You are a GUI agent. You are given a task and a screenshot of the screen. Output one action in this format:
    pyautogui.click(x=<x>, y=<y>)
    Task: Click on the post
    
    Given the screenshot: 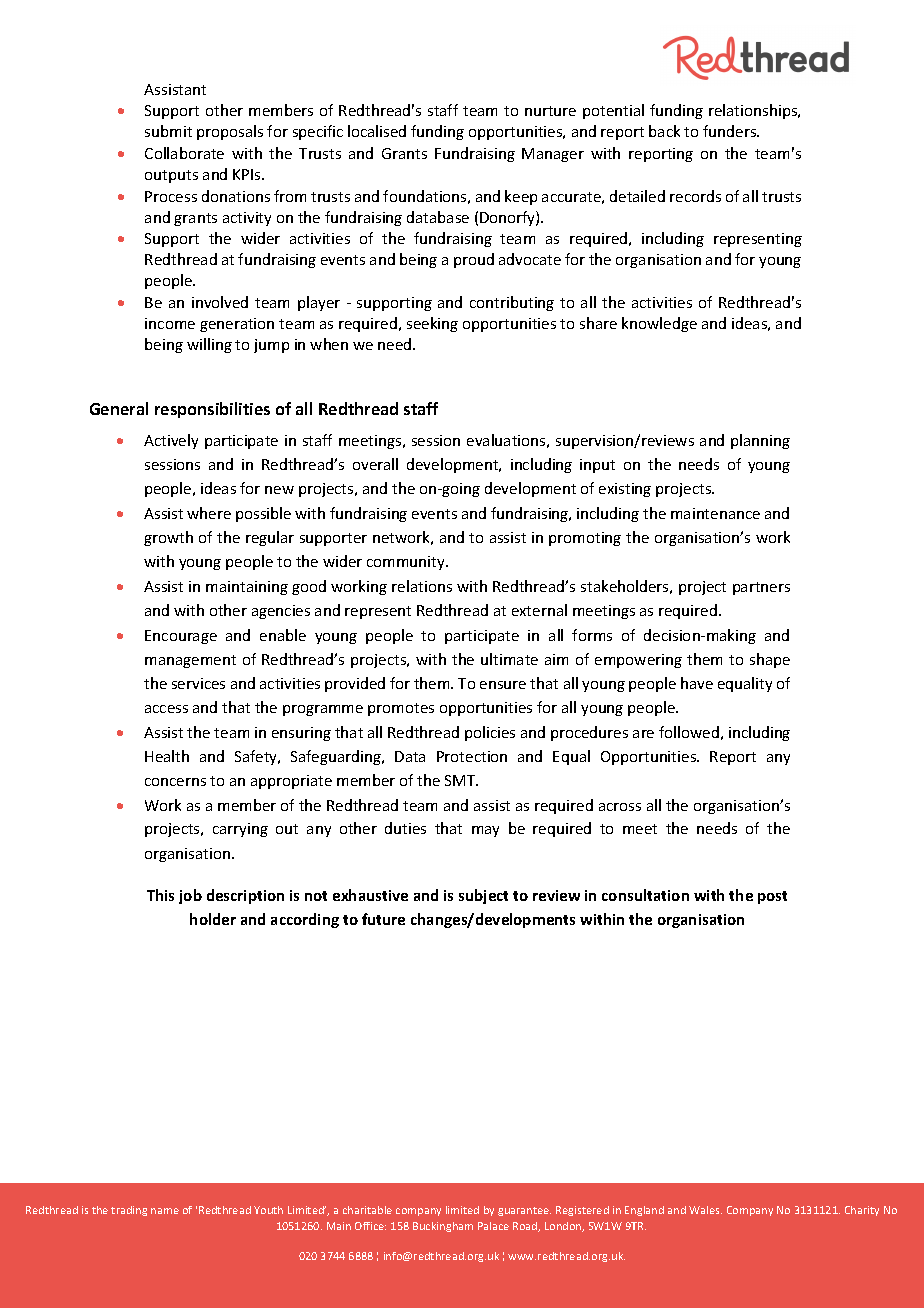 What is the action you would take?
    pyautogui.click(x=772, y=897)
